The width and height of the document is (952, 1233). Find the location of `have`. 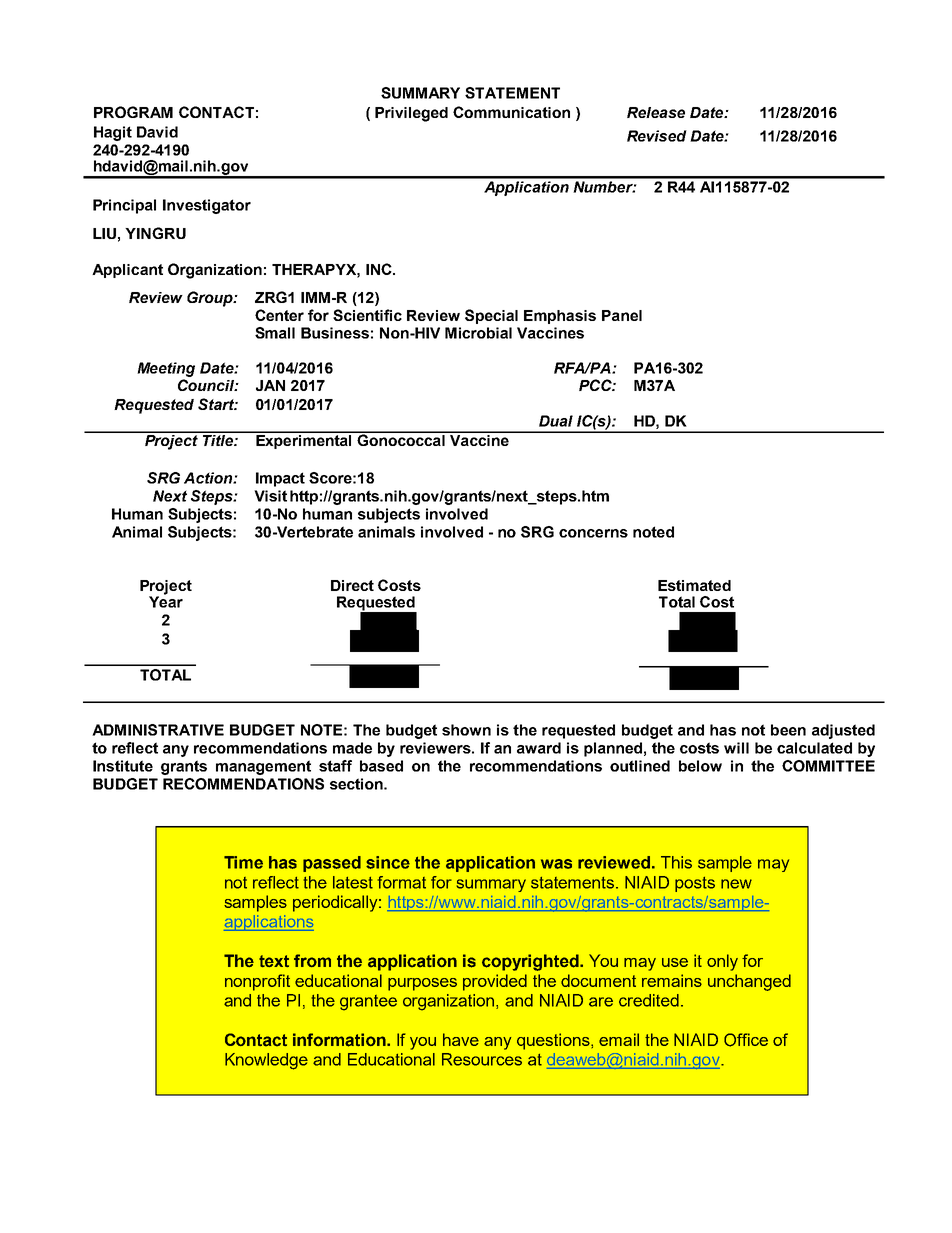

have is located at coordinates (461, 1039).
